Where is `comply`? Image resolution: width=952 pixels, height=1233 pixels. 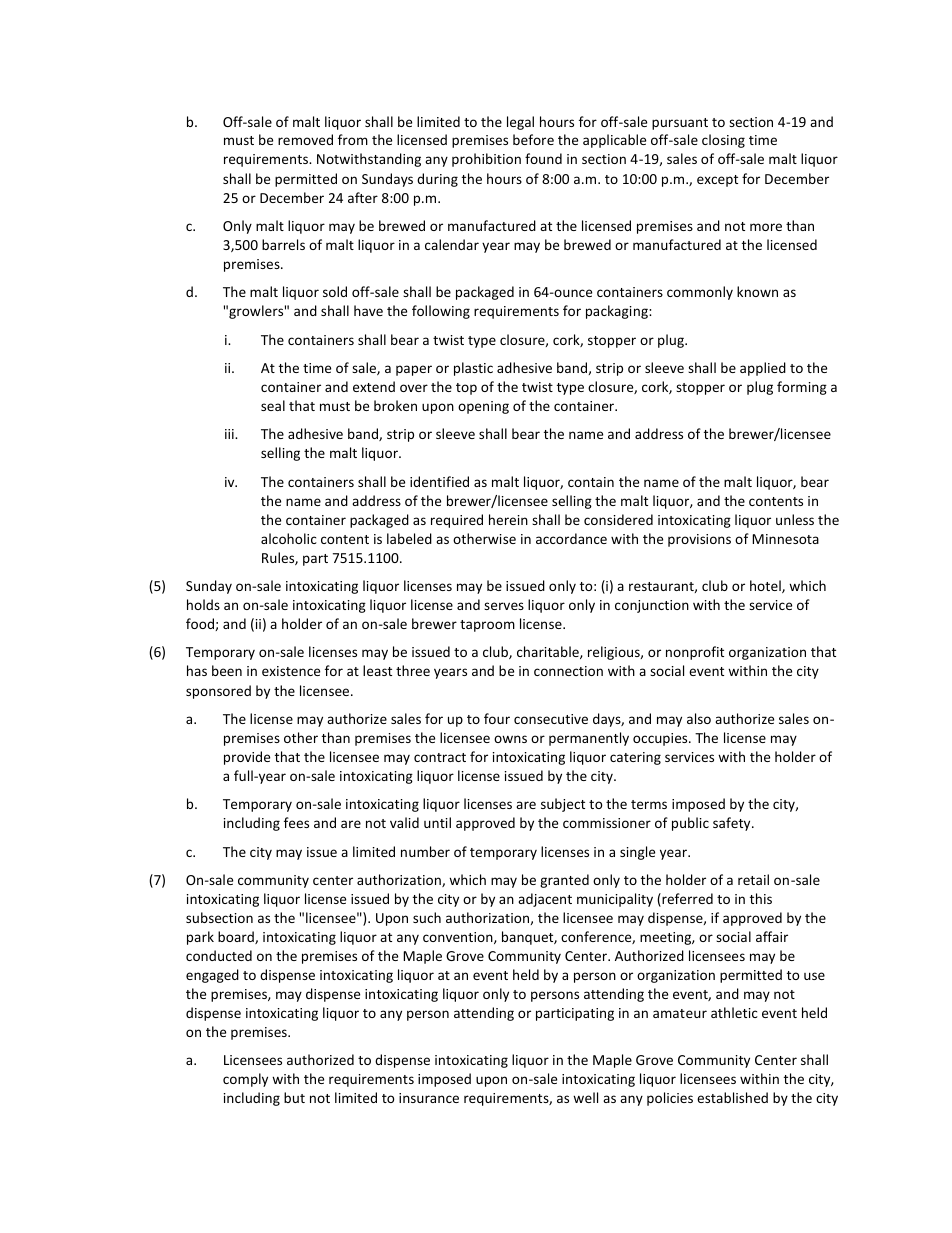
comply is located at coordinates (245, 1080).
